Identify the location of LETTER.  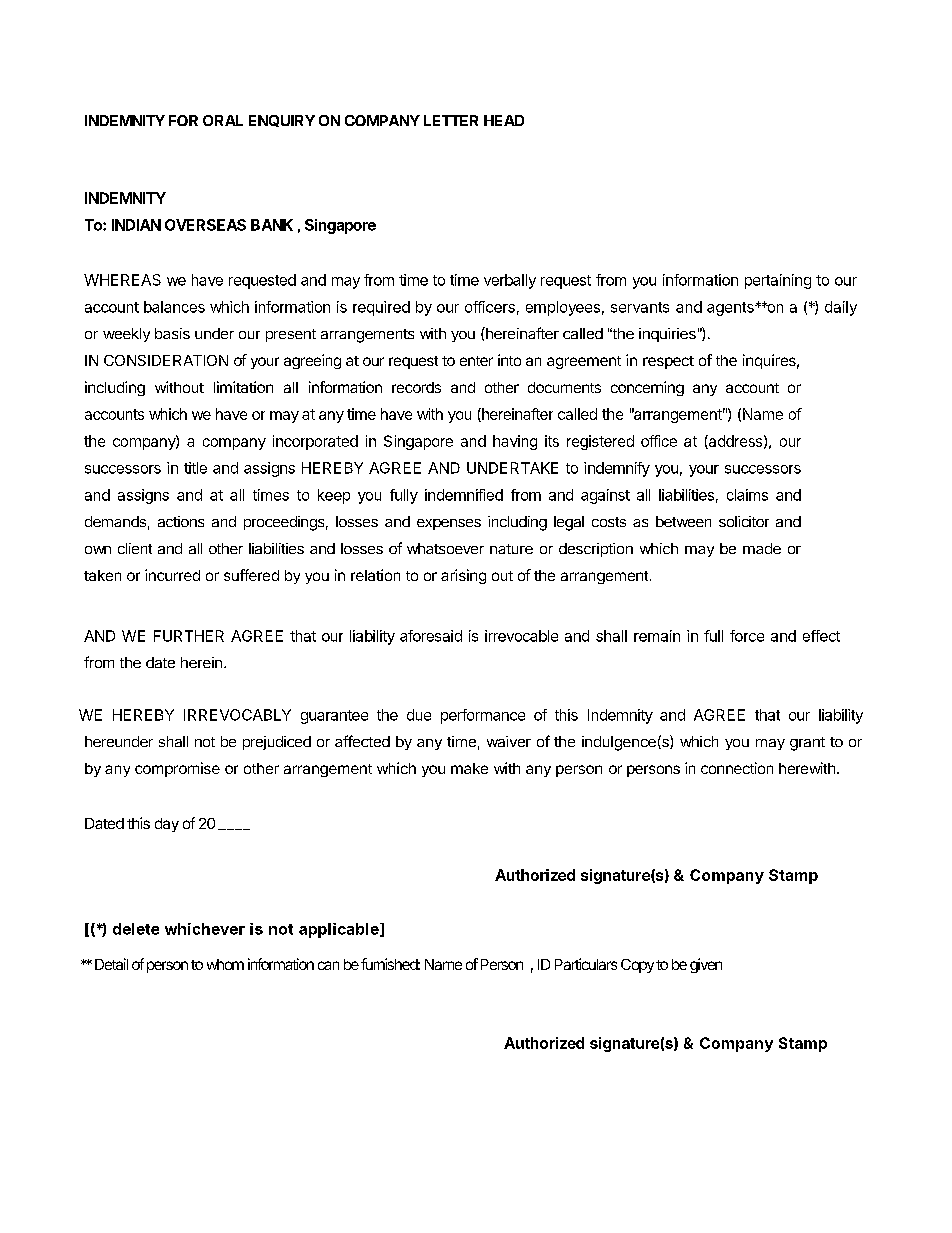
(451, 120).
